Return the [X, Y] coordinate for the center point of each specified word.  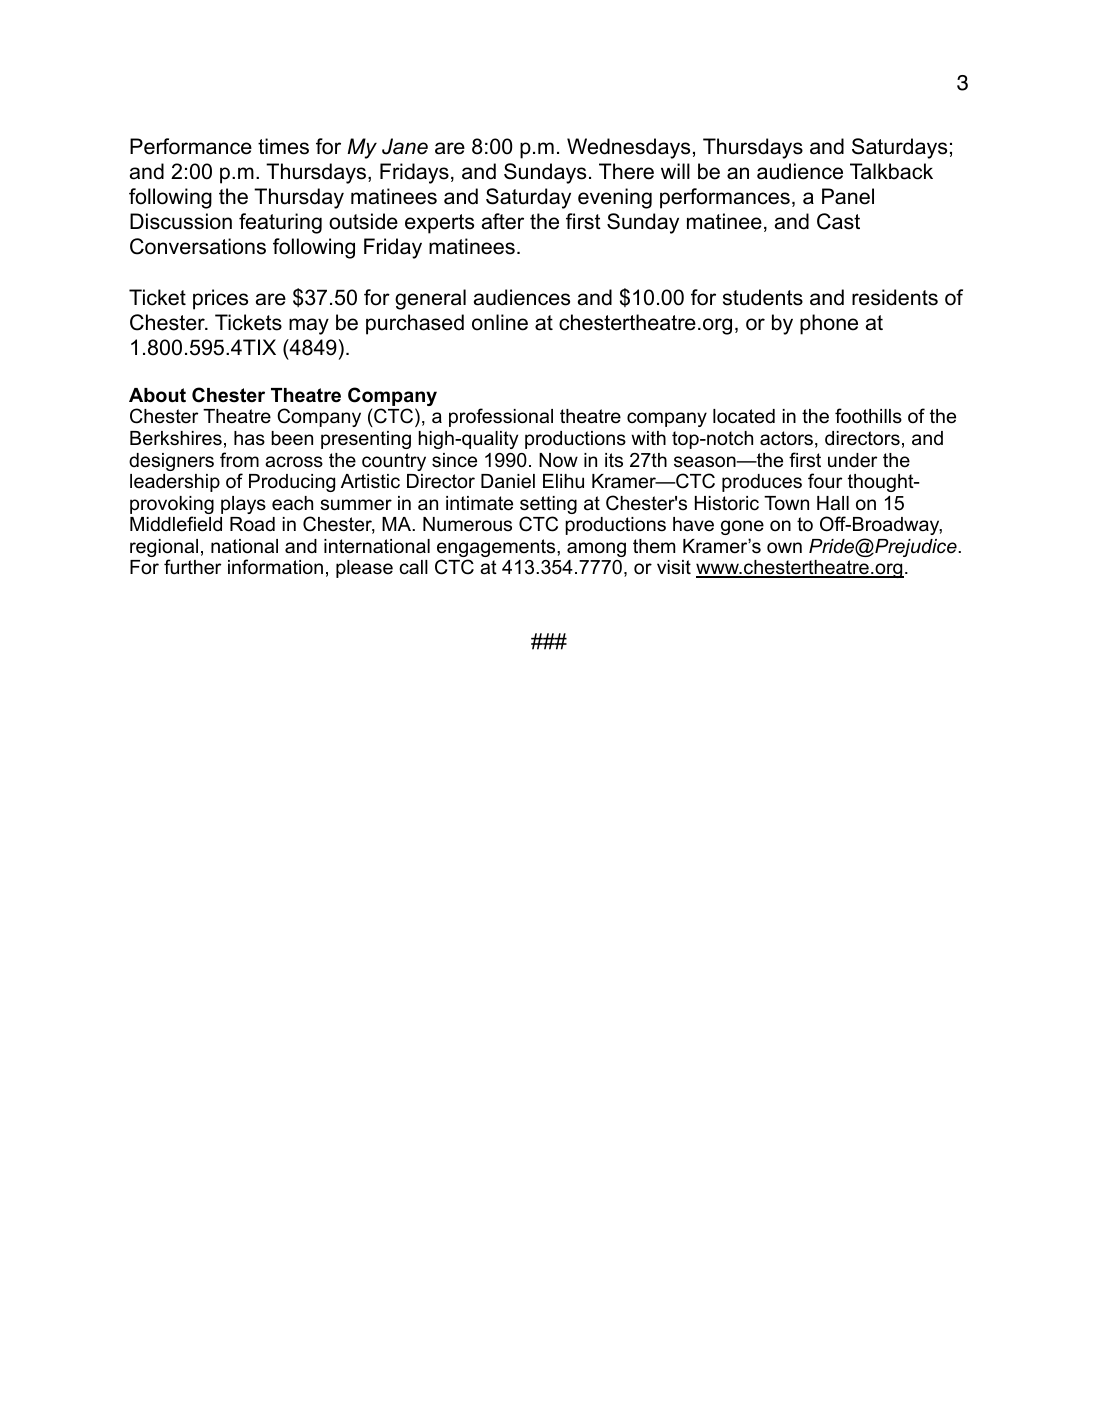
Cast [838, 221]
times [283, 146]
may [309, 326]
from [239, 460]
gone [742, 527]
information [275, 567]
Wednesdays [628, 148]
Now [558, 460]
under [852, 460]
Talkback [891, 171]
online [500, 322]
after [503, 221]
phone [829, 324]
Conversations [198, 246]
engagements [497, 549]
